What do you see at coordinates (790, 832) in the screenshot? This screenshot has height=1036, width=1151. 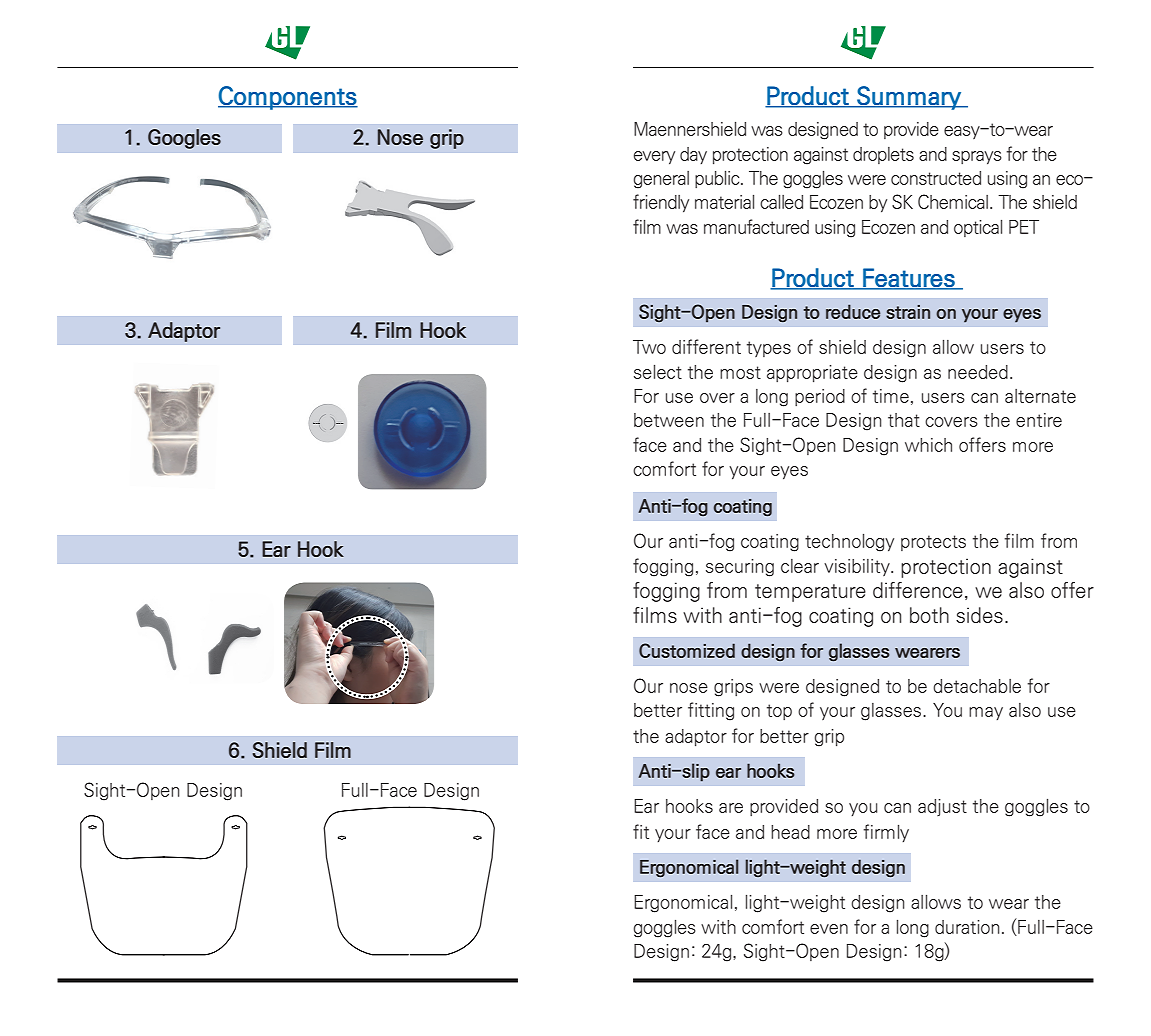 I see `head` at bounding box center [790, 832].
